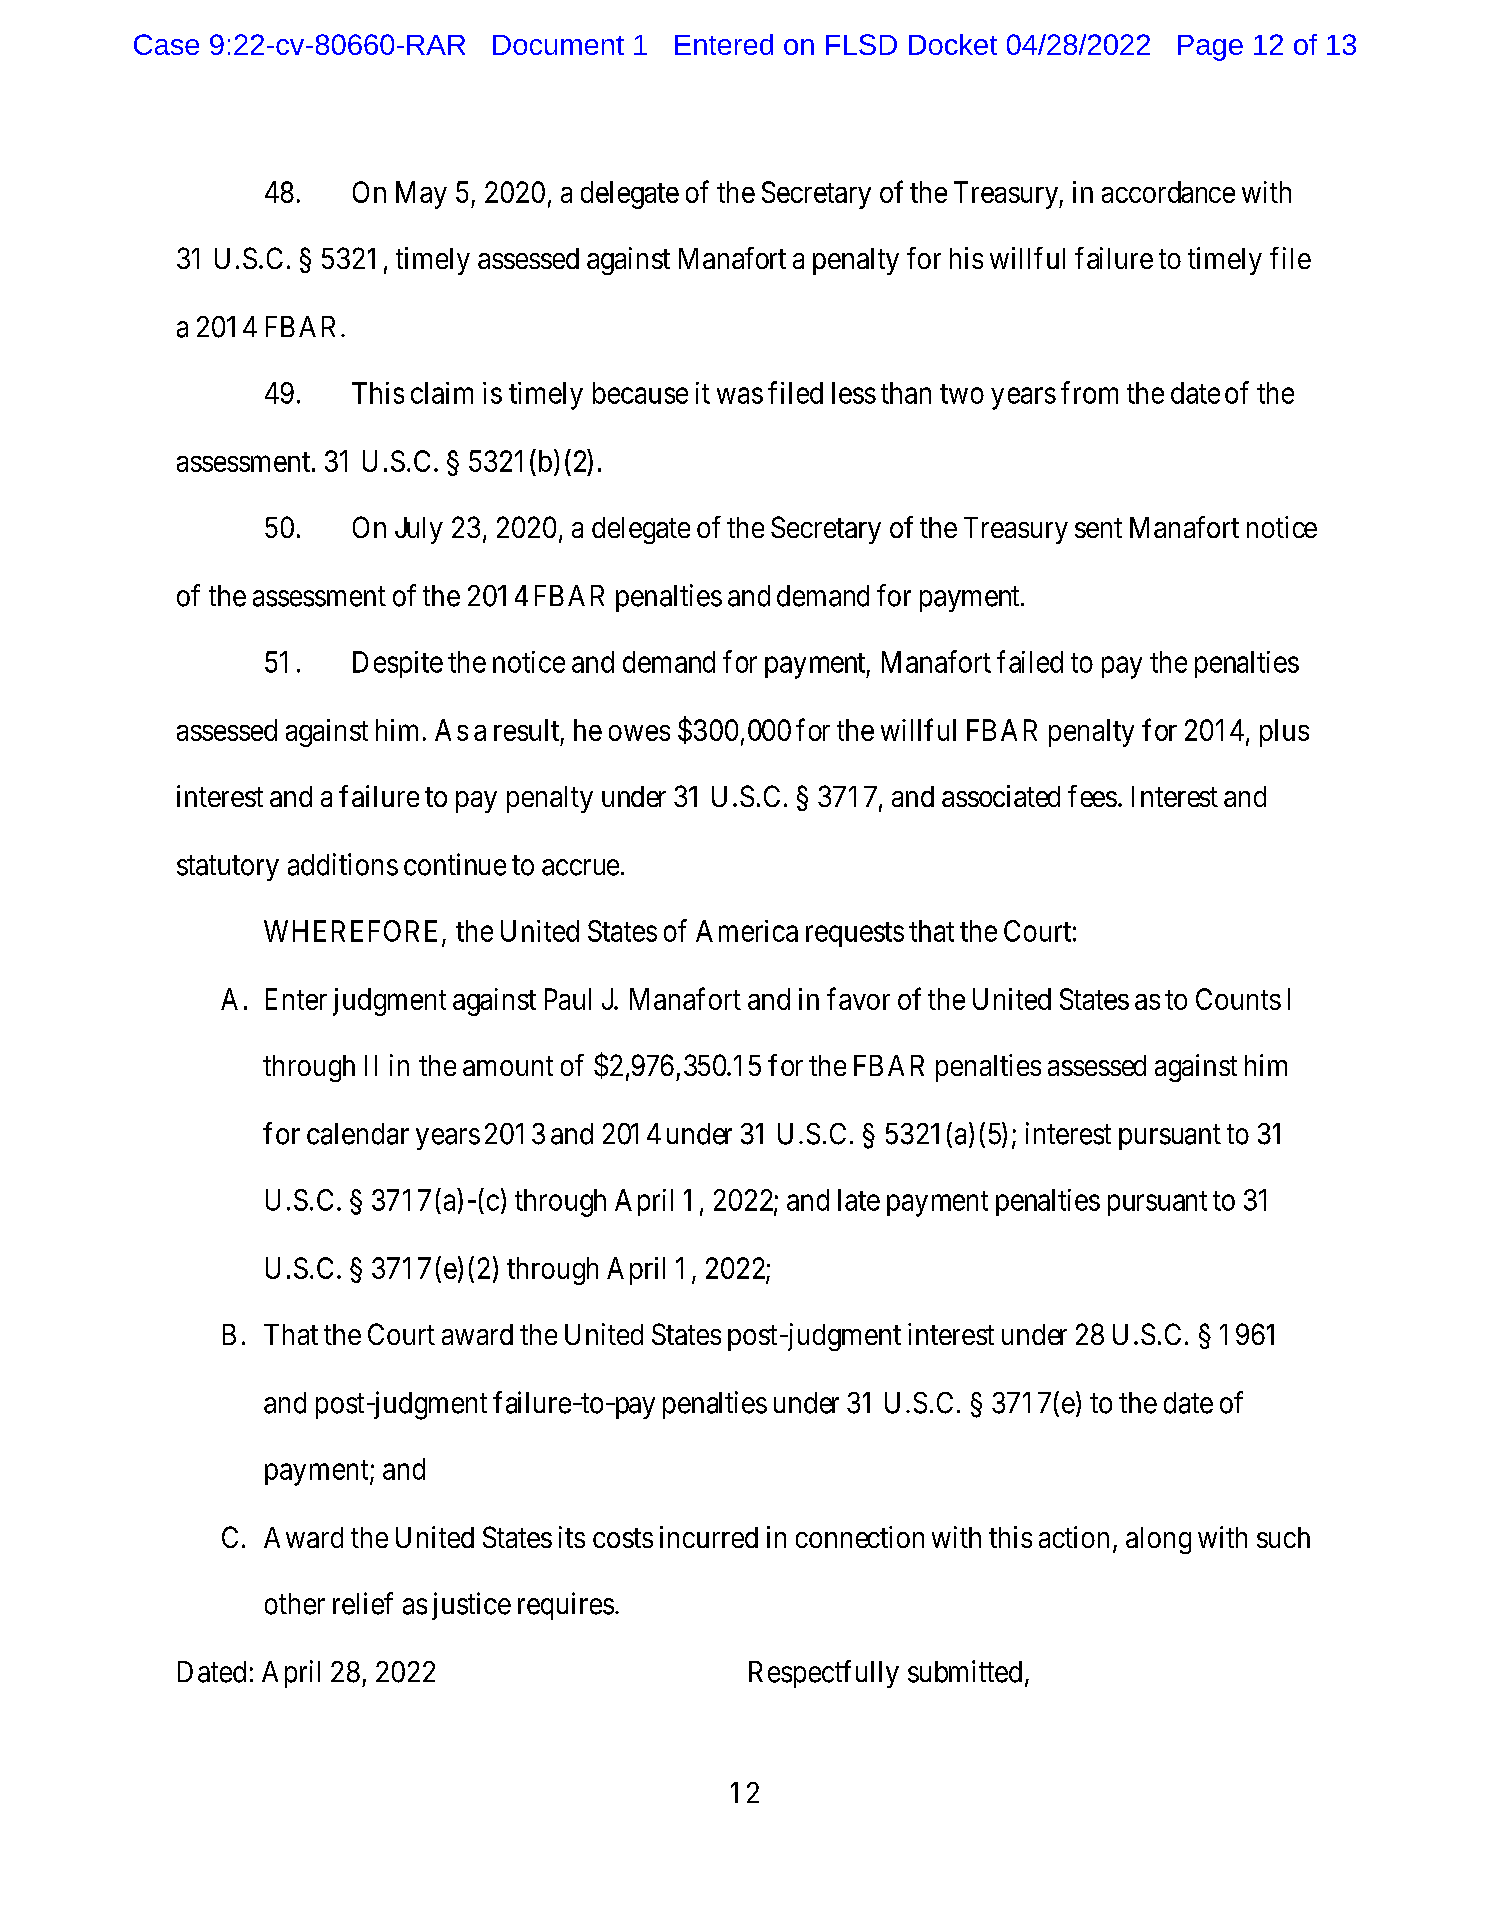 The image size is (1490, 1928). Describe the element at coordinates (228, 868) in the image. I see `statutory` at that location.
